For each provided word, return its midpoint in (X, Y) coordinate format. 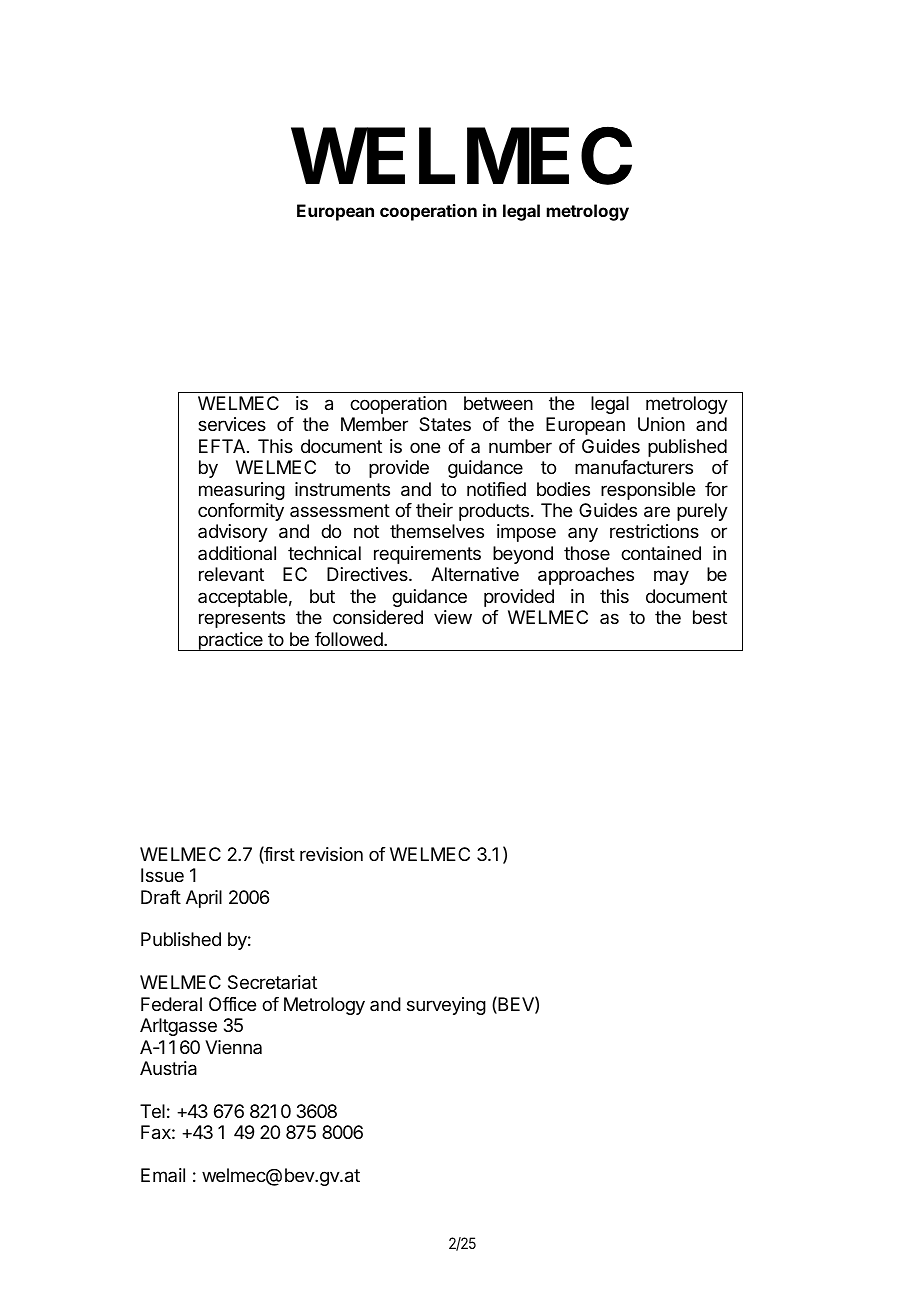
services (232, 424)
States (445, 424)
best (710, 617)
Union (661, 424)
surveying (446, 1006)
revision (331, 854)
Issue (162, 875)
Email (163, 1175)
